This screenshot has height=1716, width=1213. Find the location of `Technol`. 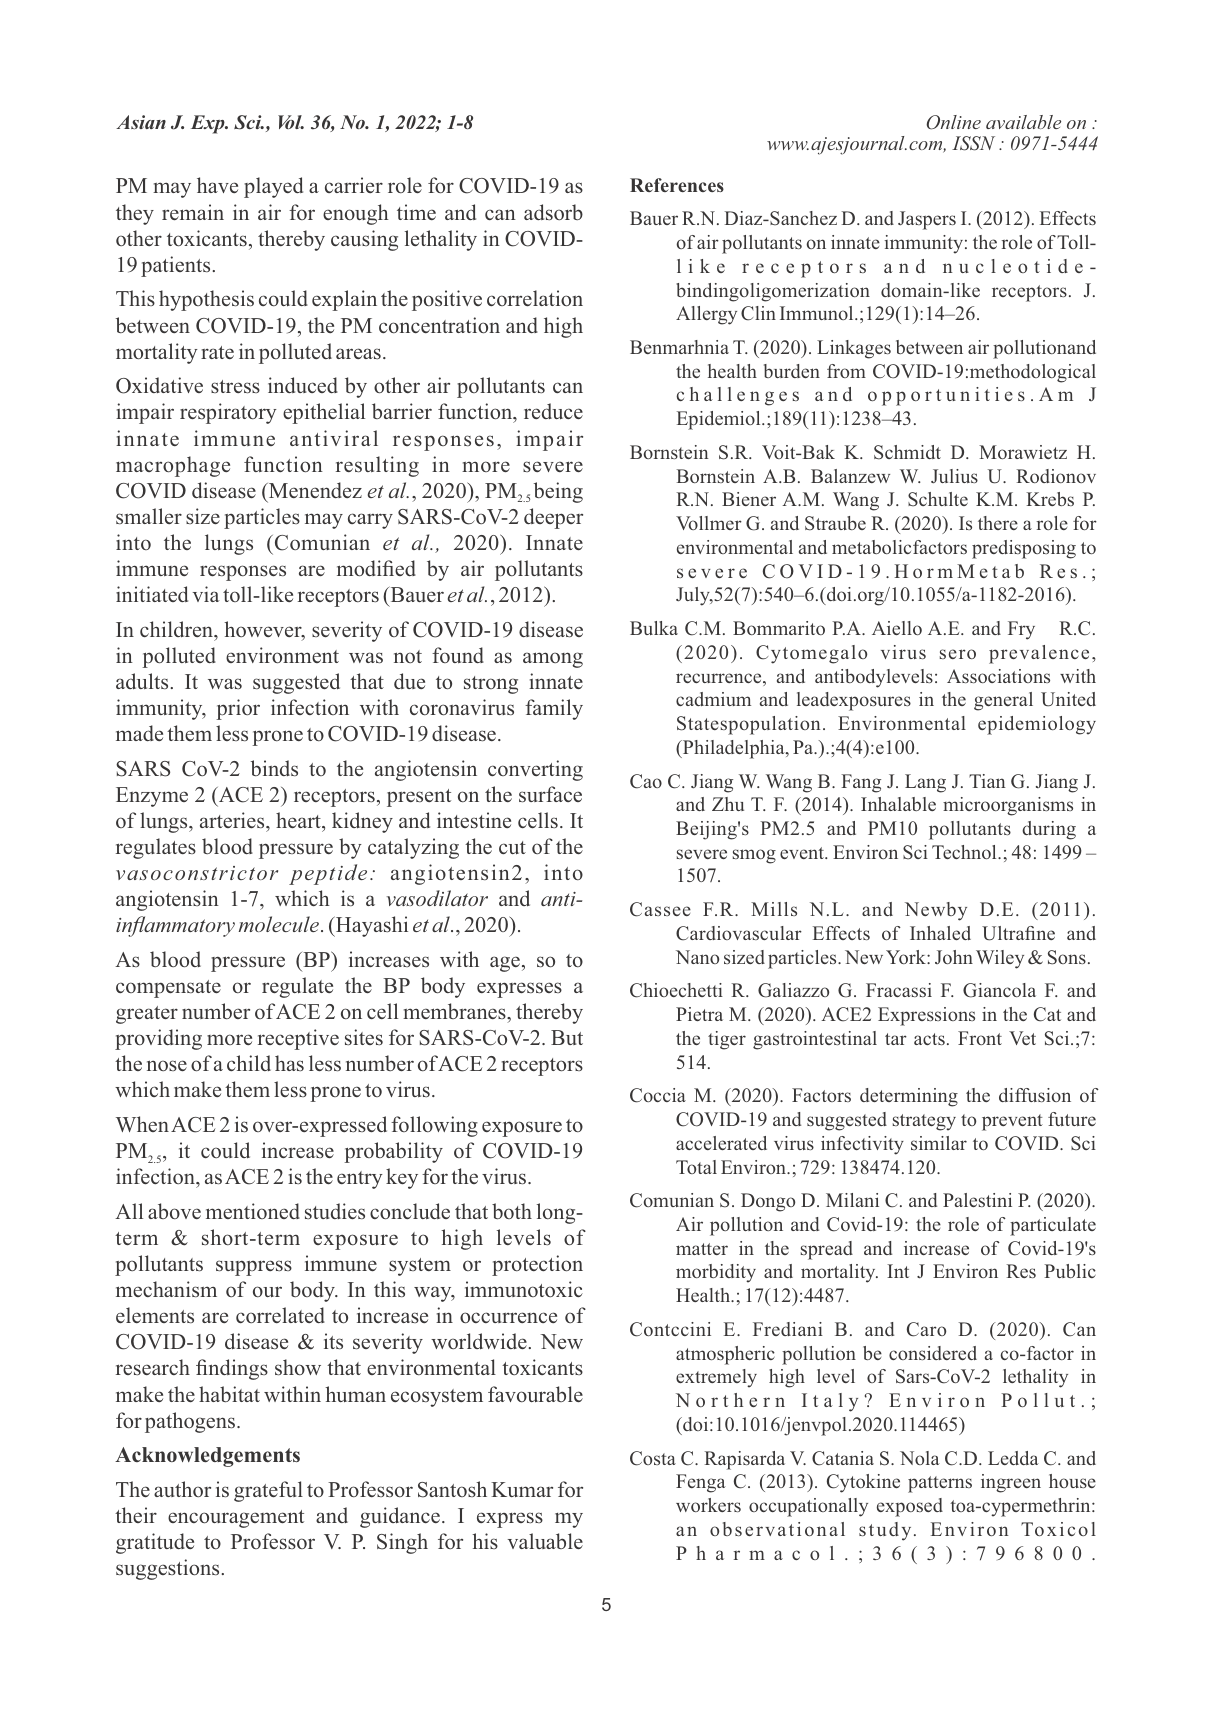

Technol is located at coordinates (965, 852).
